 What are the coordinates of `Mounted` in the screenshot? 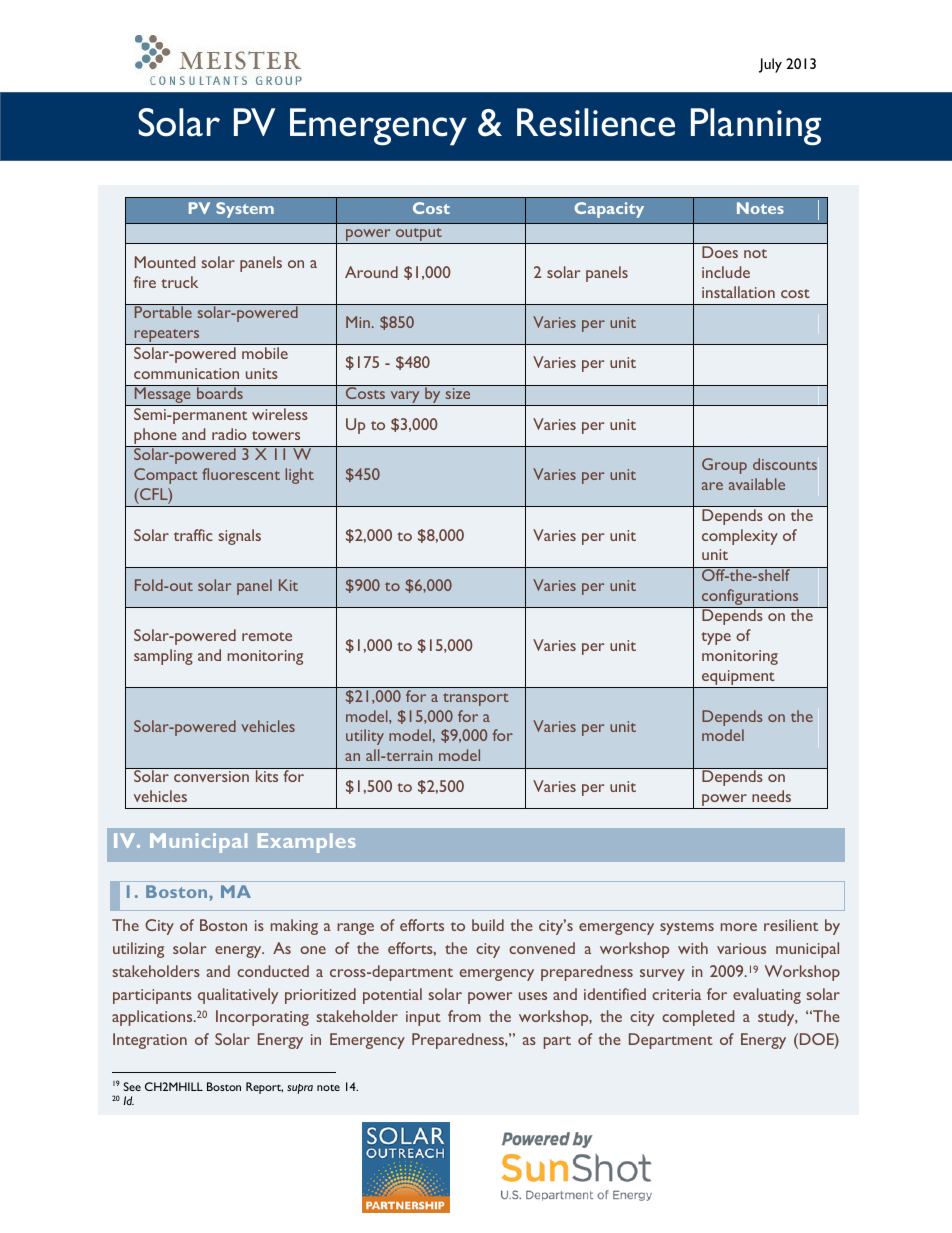 It's located at (165, 262).
